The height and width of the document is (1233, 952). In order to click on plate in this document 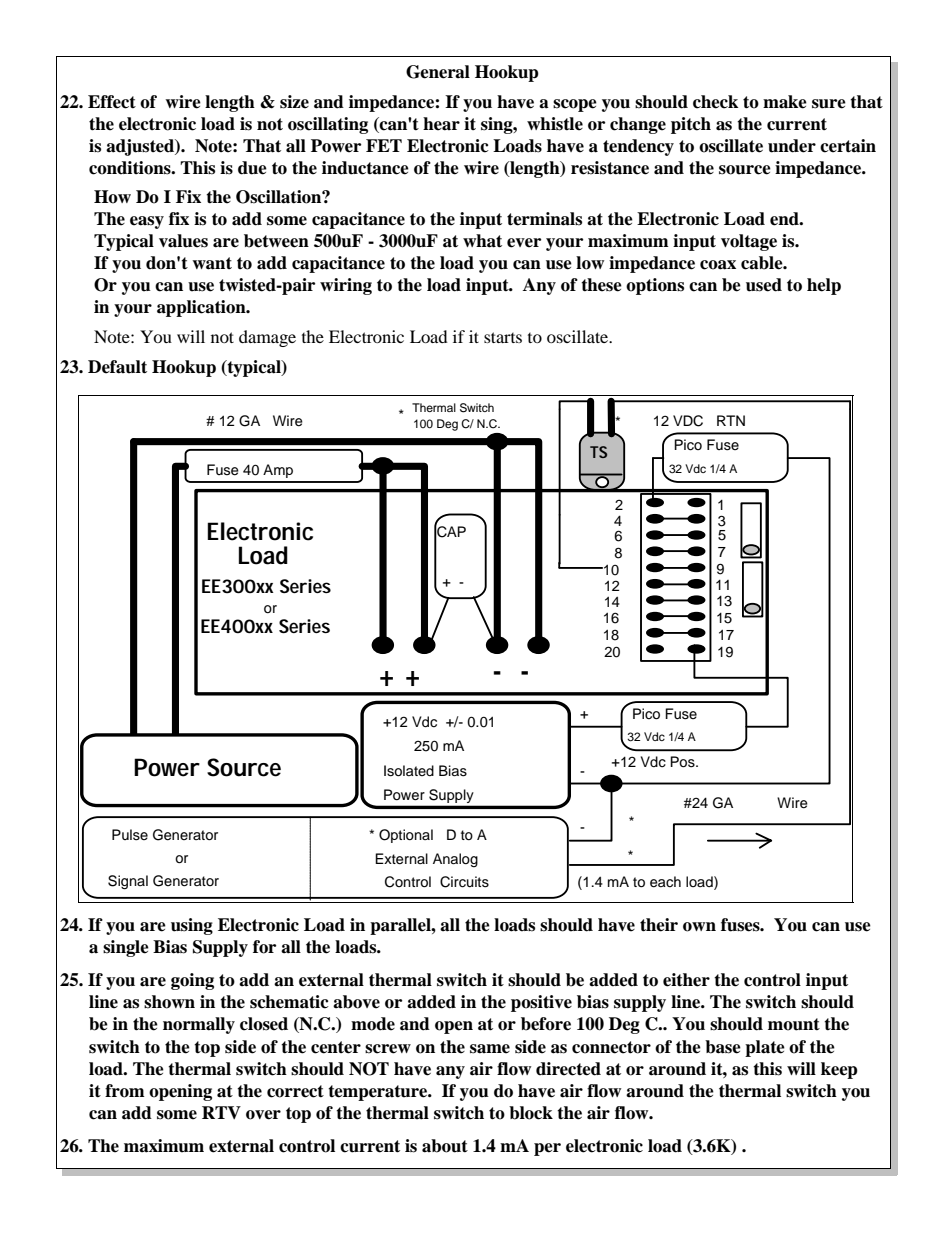, I will do `click(765, 1048)`.
